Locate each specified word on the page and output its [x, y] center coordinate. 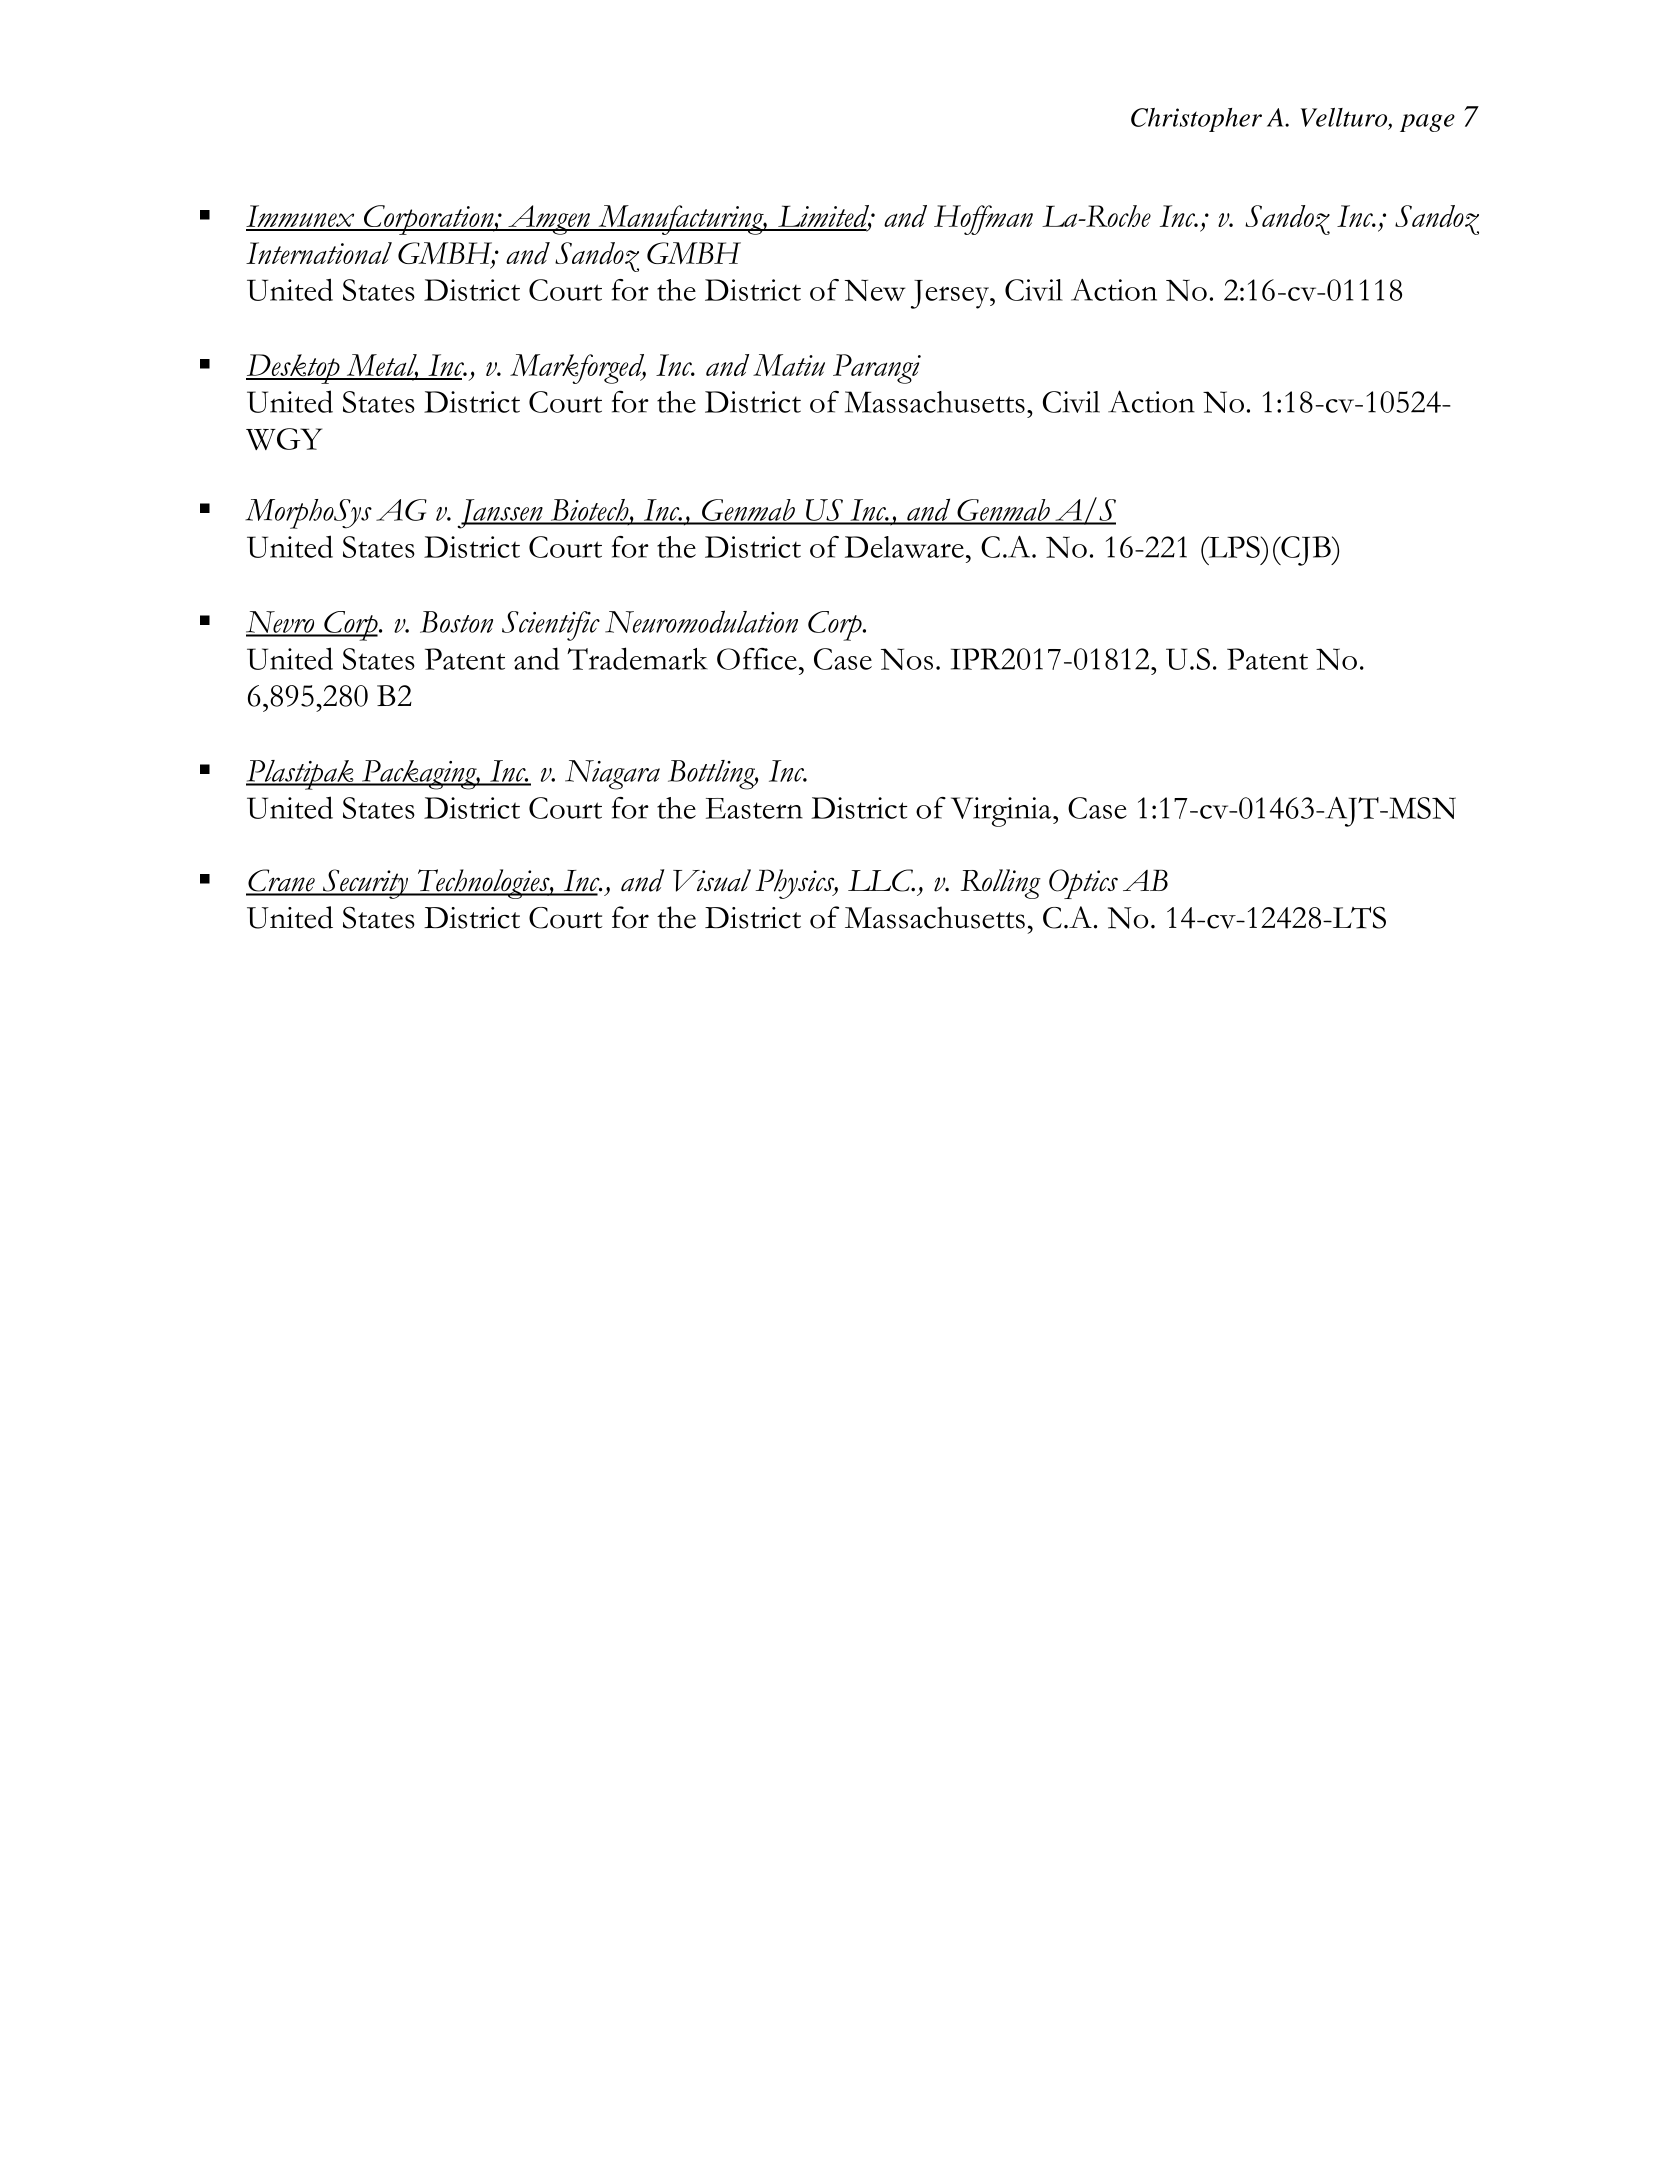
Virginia [1002, 812]
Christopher [1196, 120]
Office [757, 659]
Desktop [294, 369]
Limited [824, 217]
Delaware [904, 547]
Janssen [501, 514]
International [319, 253]
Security [365, 884]
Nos [907, 659]
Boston [456, 622]
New [875, 290]
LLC [881, 880]
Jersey [951, 294]
